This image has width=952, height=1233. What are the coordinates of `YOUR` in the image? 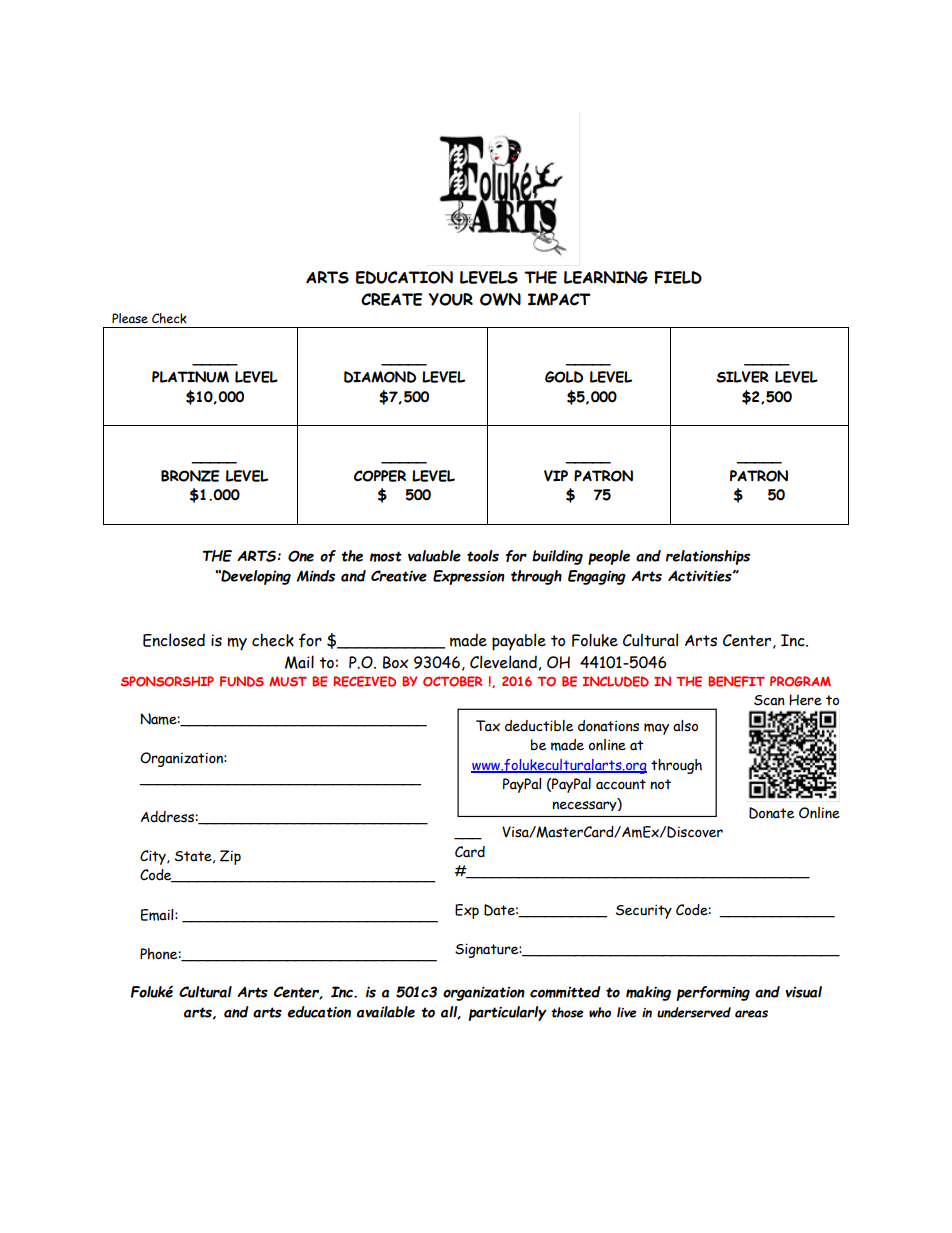 It's located at (451, 299).
